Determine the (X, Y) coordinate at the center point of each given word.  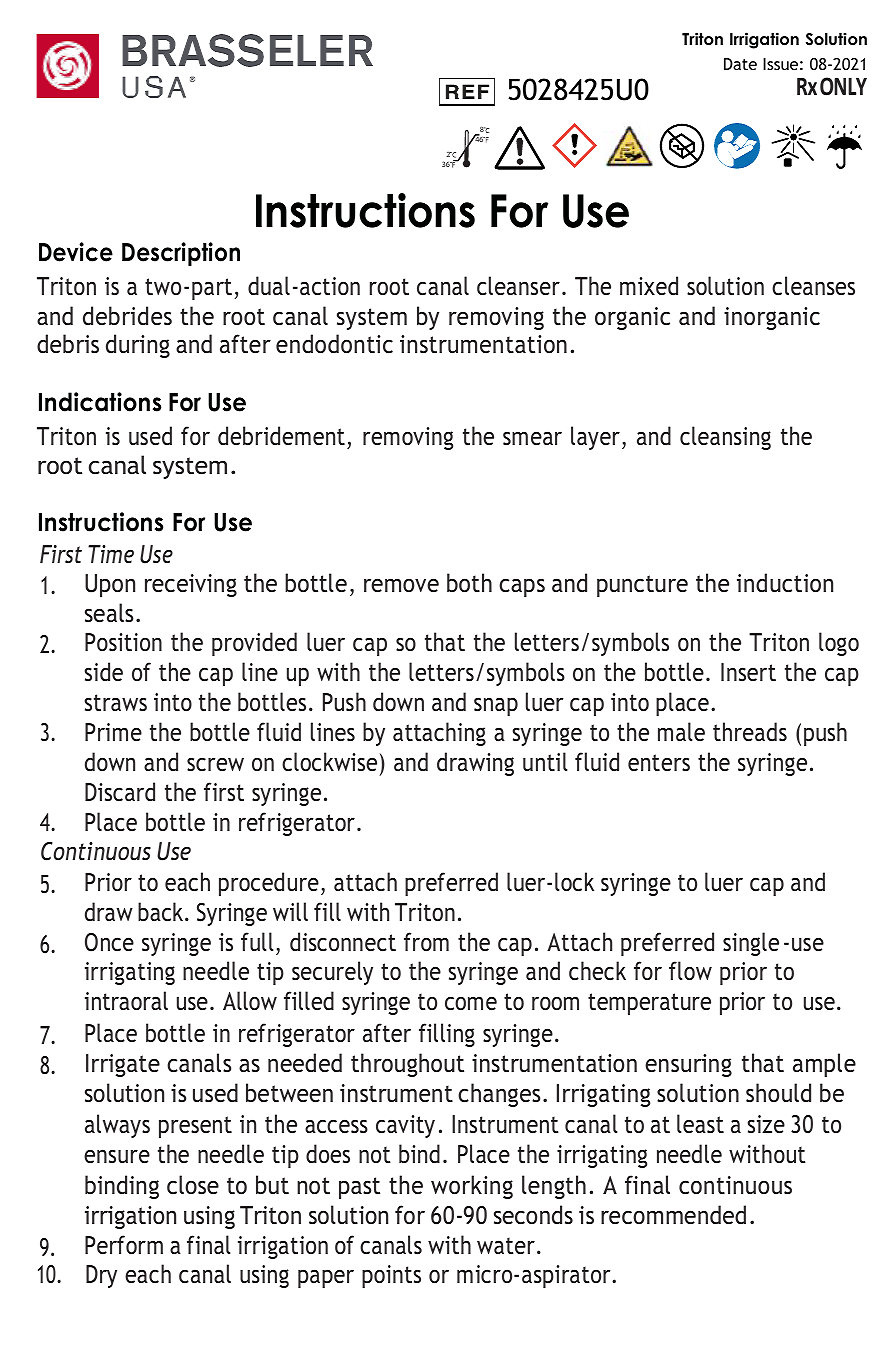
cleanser (518, 286)
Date (740, 64)
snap (496, 706)
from (426, 942)
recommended (673, 1215)
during (138, 346)
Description (181, 254)
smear (532, 438)
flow (690, 971)
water (506, 1246)
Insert (748, 672)
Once (109, 942)
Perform (124, 1245)
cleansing (725, 438)
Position (123, 642)
